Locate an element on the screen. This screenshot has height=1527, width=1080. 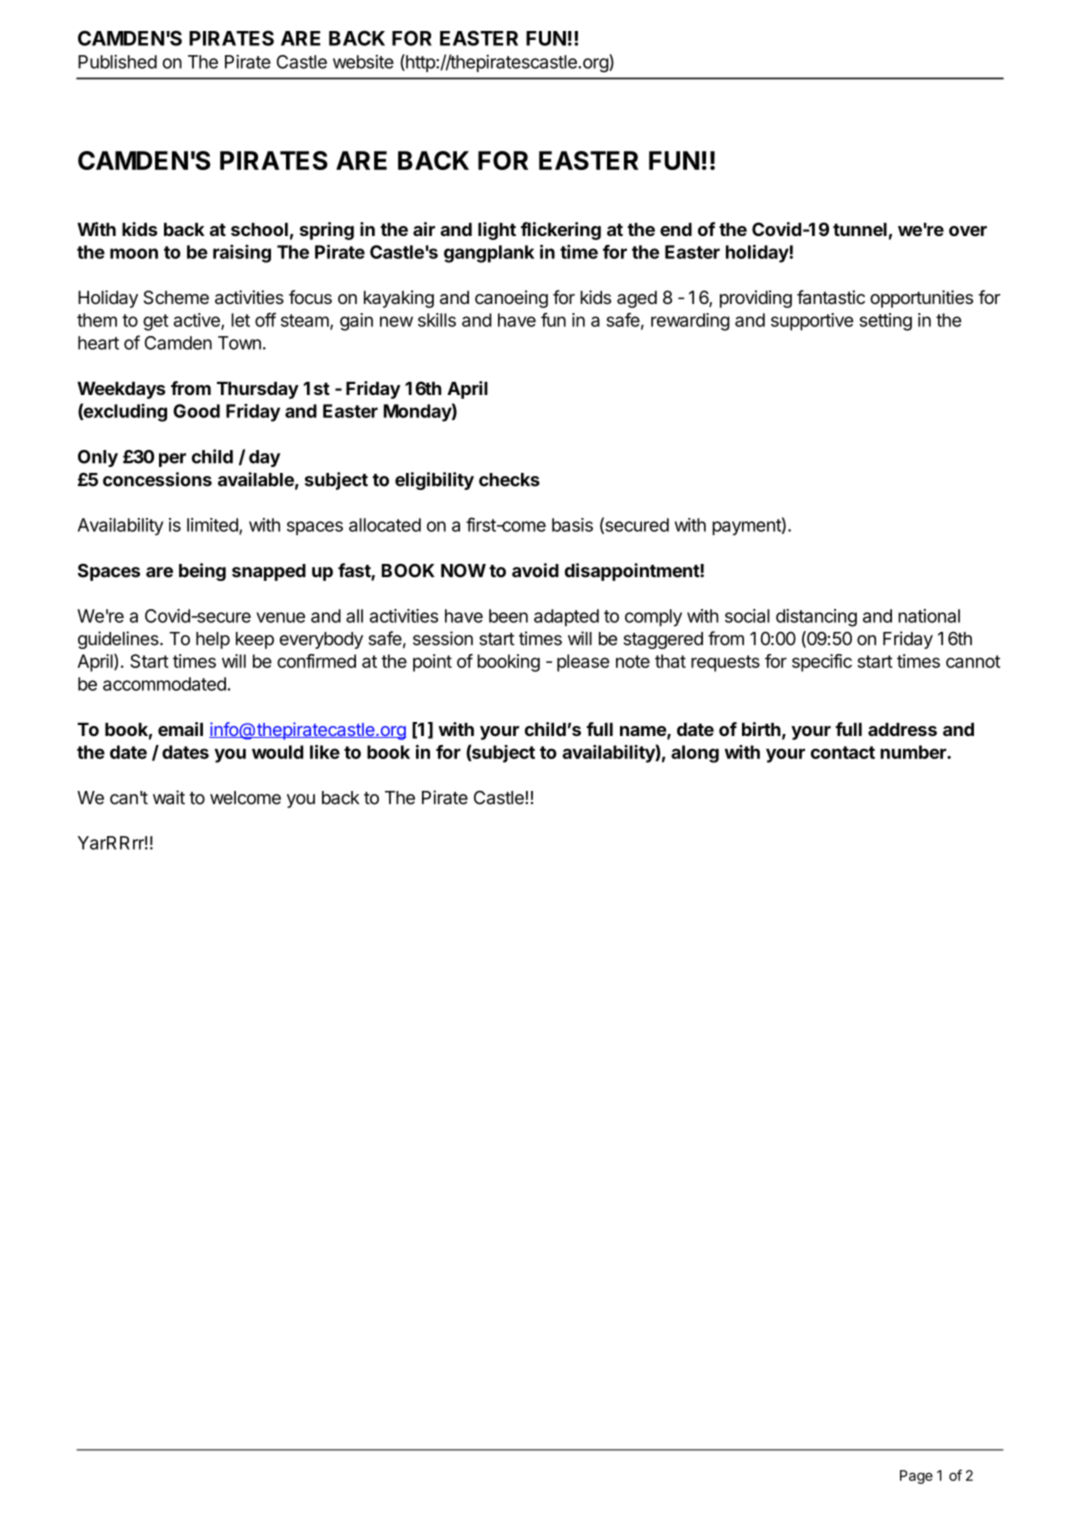
been is located at coordinates (508, 616).
